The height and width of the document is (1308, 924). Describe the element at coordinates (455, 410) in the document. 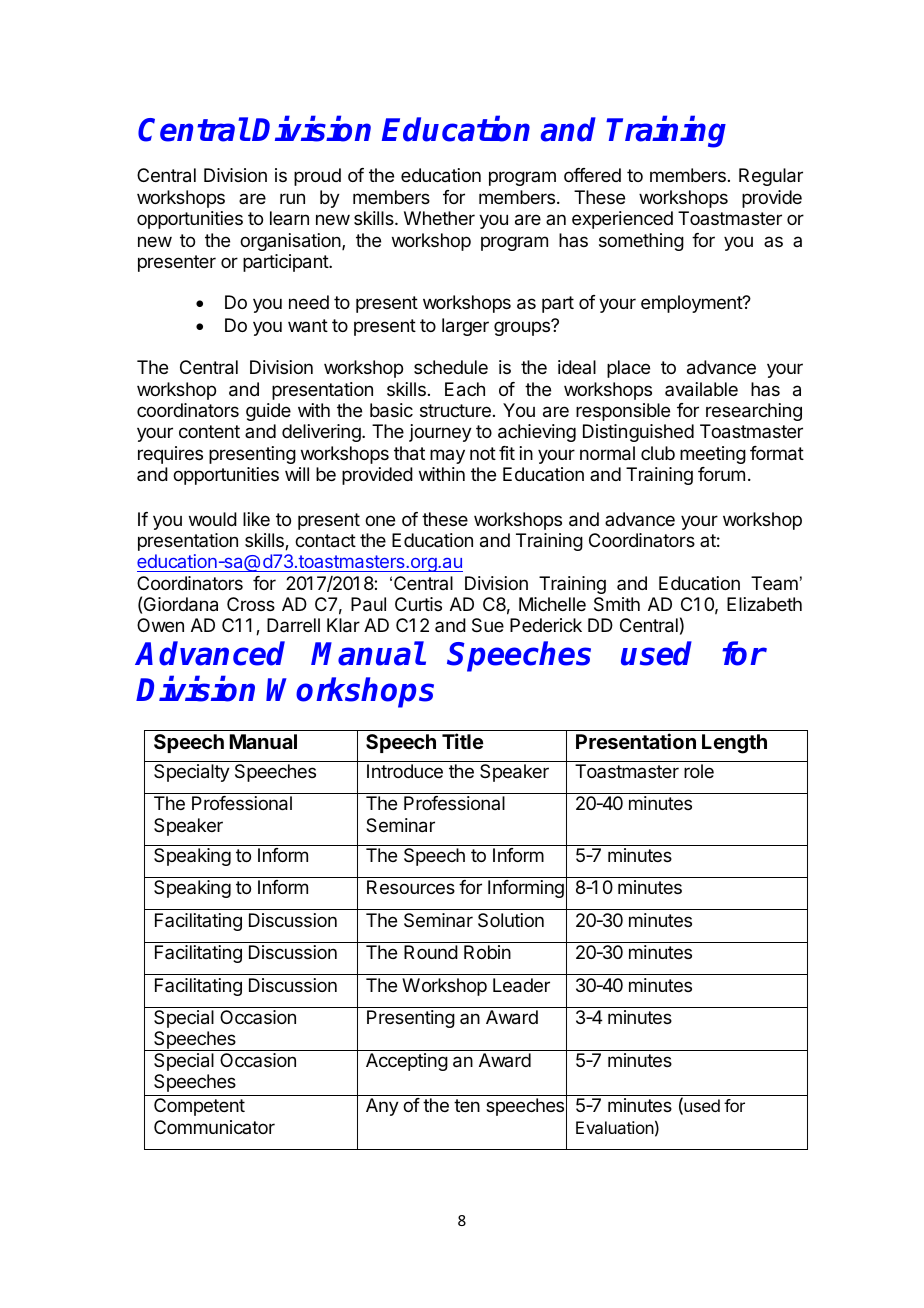

I see `structure` at that location.
